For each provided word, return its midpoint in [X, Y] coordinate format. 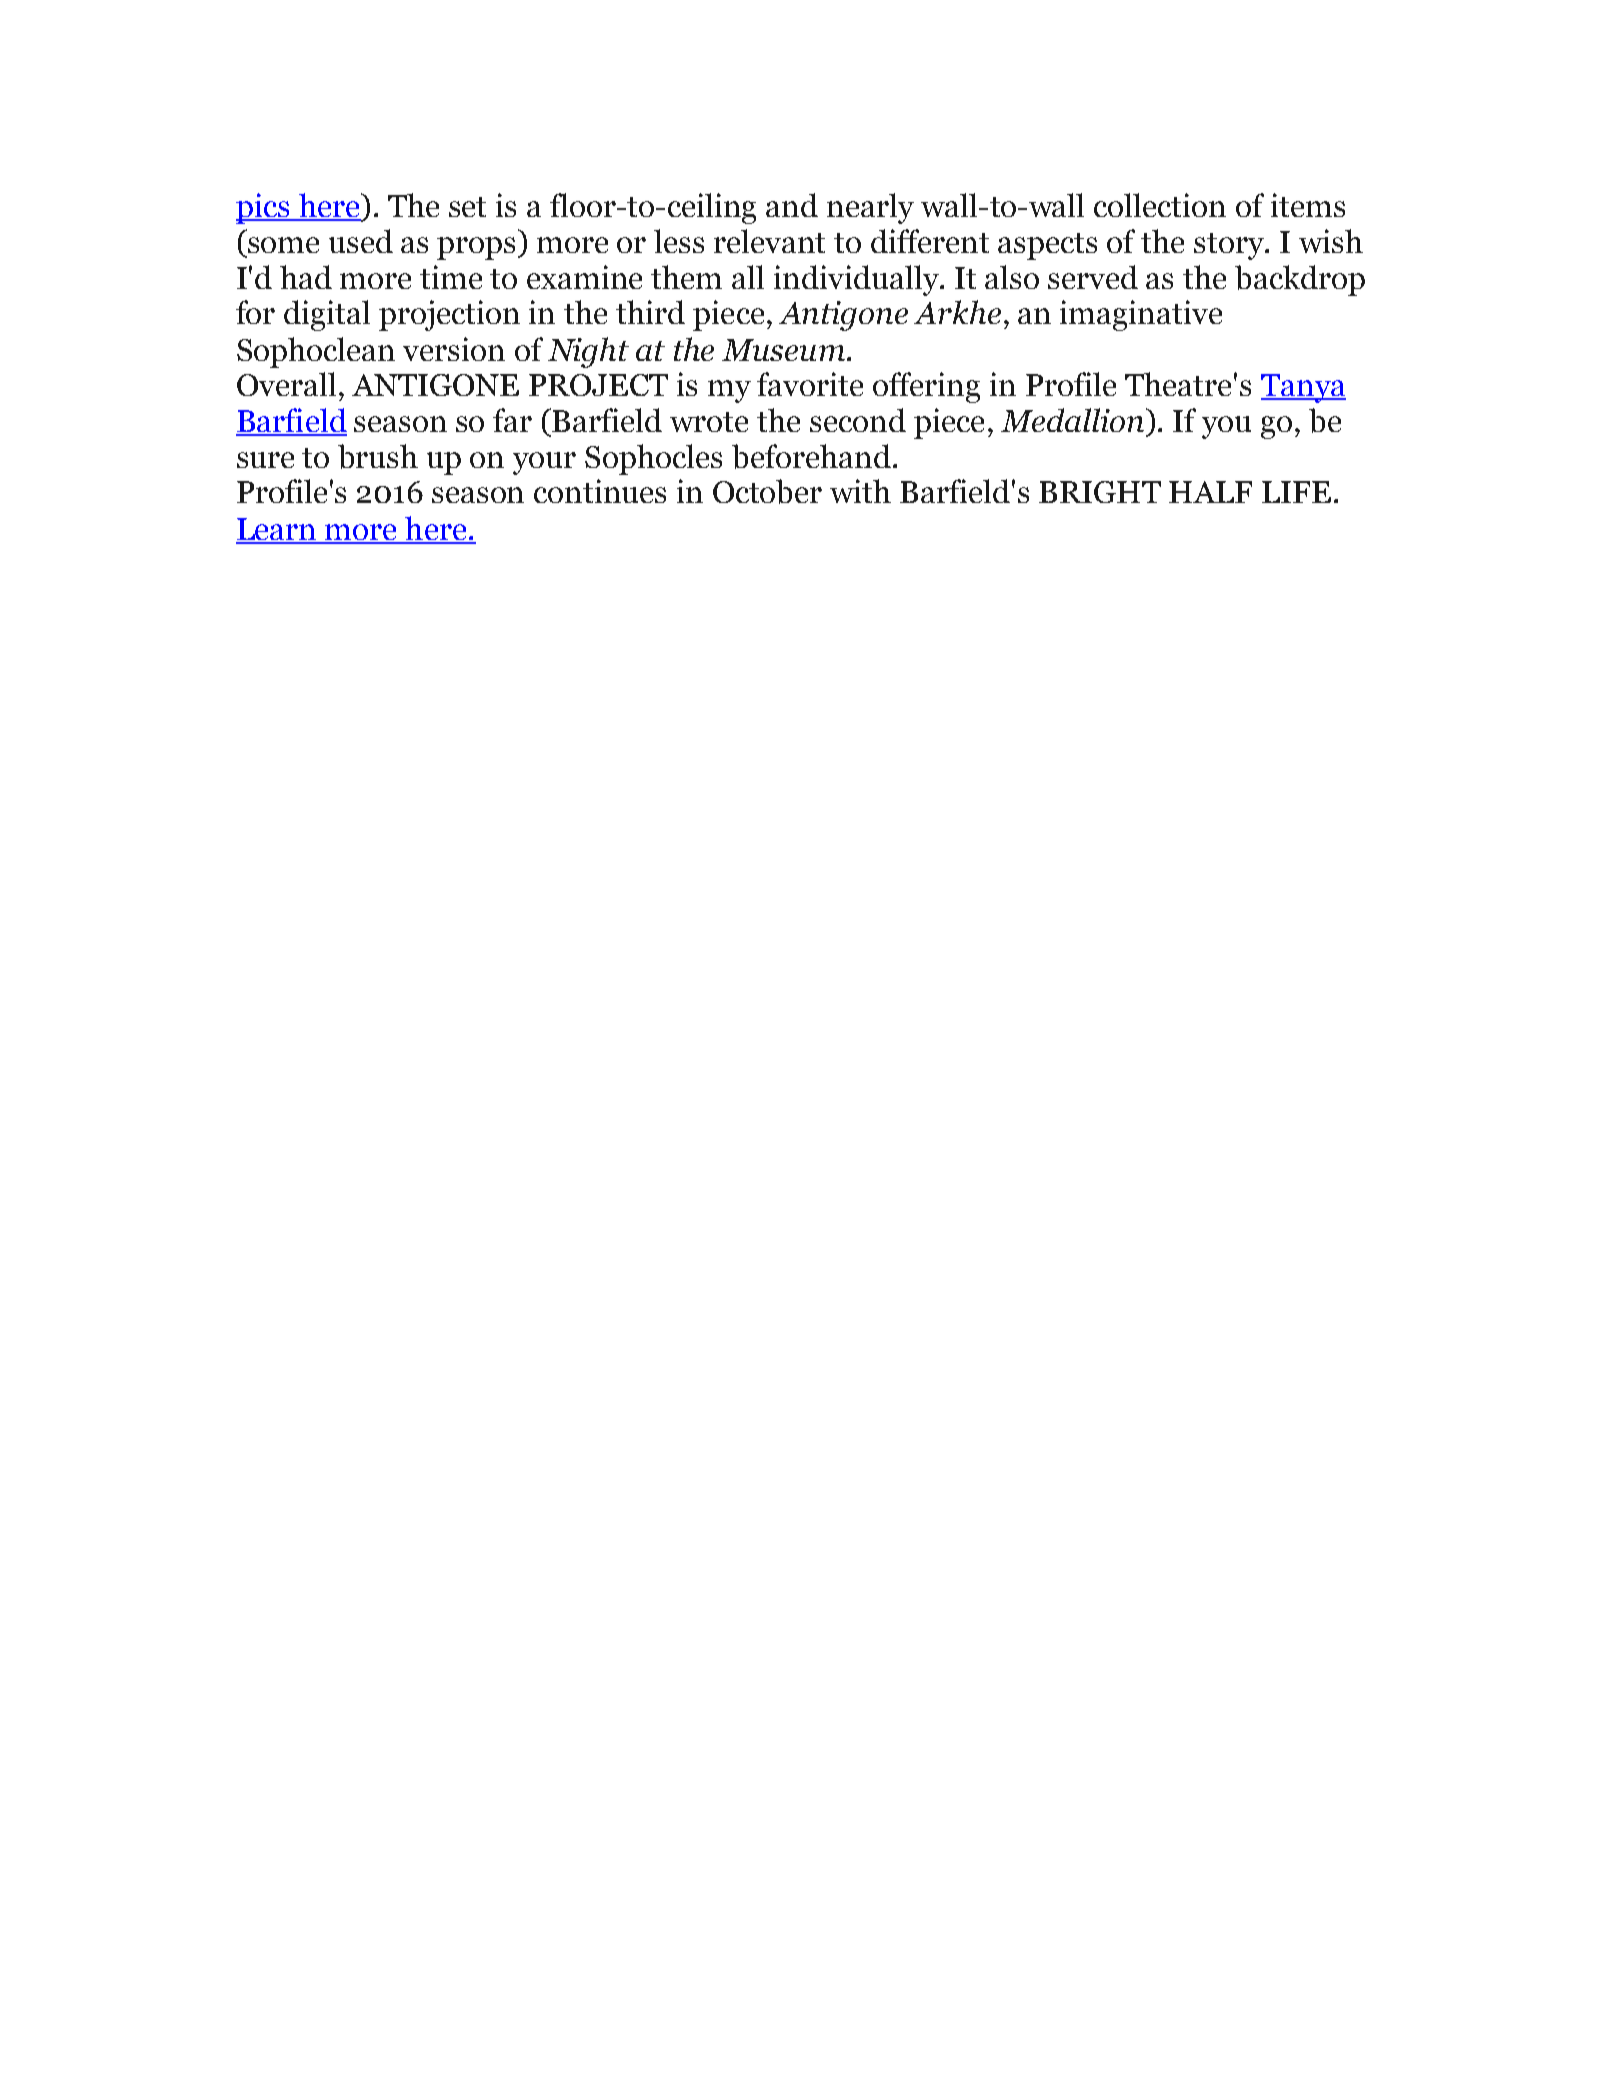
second [858, 420]
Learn [277, 530]
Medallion [1072, 420]
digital [327, 315]
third [650, 312]
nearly [870, 208]
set [467, 207]
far [512, 420]
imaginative [1141, 315]
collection [1160, 205]
